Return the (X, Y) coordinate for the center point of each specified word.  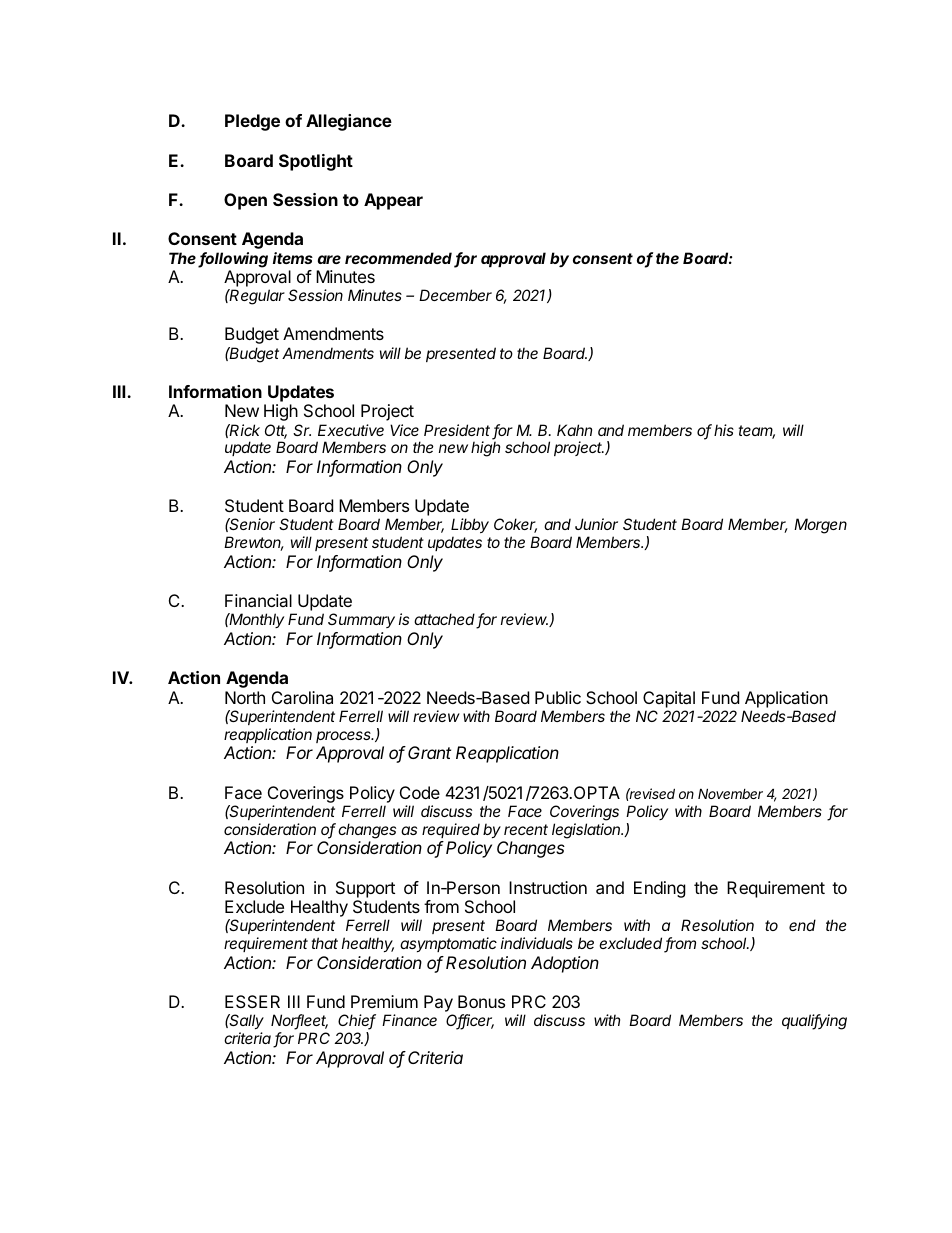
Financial (258, 600)
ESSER (252, 1001)
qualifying (814, 1022)
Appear (393, 201)
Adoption (565, 964)
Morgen (820, 526)
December (455, 295)
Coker (515, 525)
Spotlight (316, 162)
